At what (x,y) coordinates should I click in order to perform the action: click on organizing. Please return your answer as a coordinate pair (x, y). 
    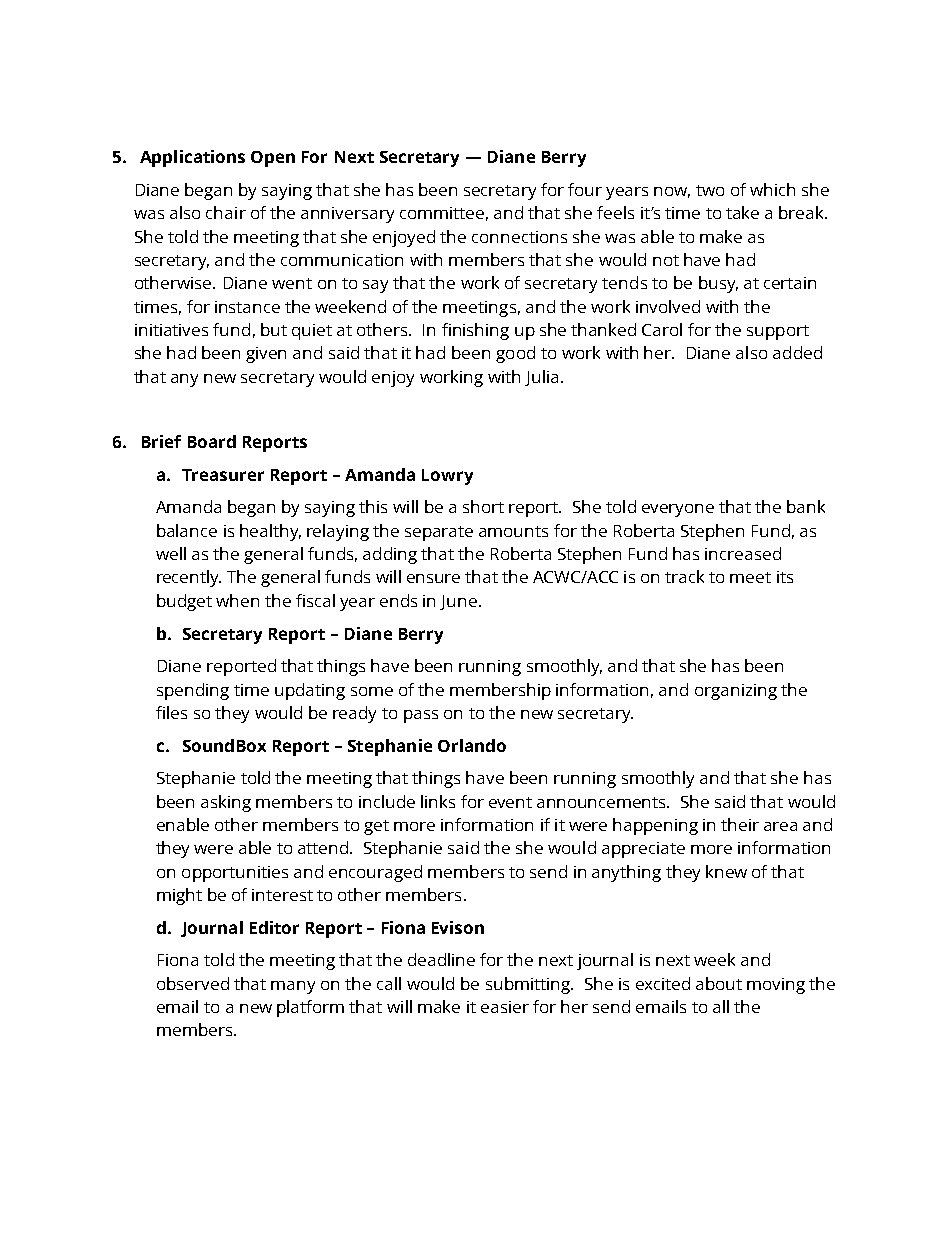
    Looking at the image, I should click on (736, 692).
